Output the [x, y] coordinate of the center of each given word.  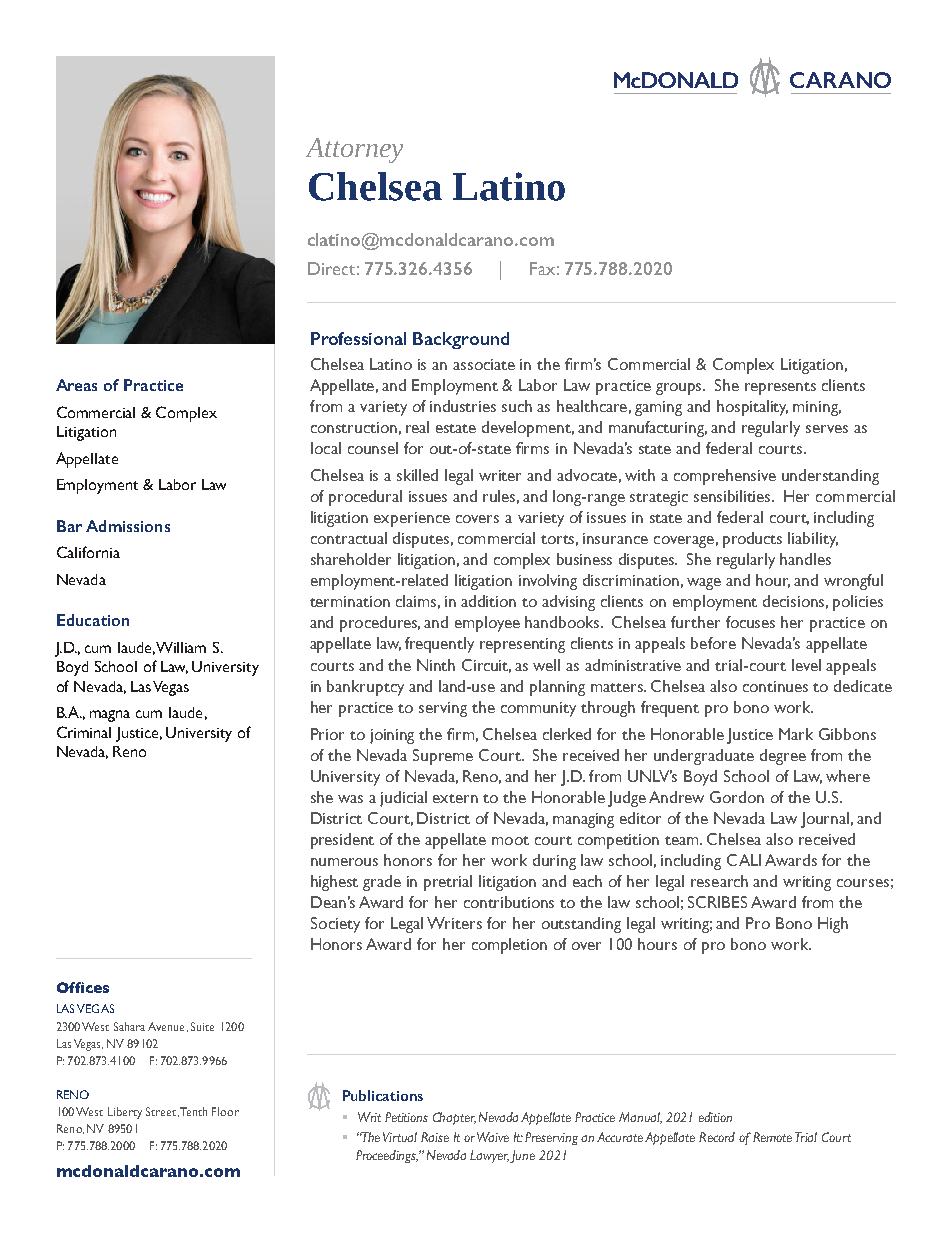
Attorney [354, 150]
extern [455, 798]
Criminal [84, 732]
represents [780, 388]
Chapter [454, 1118]
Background [461, 340]
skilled [417, 475]
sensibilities [734, 496]
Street [162, 1112]
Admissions [128, 526]
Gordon [737, 797]
